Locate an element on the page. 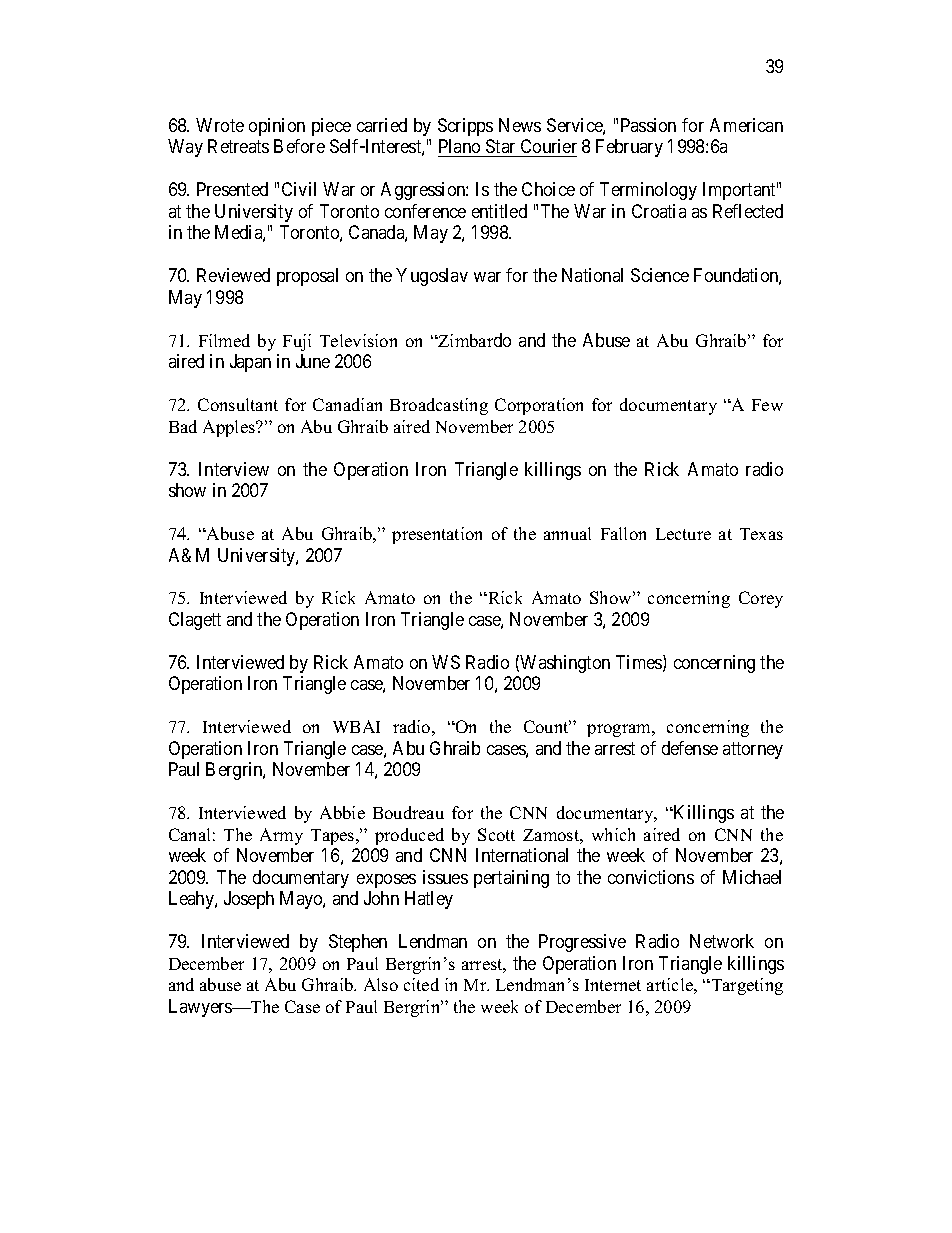 This image has height=1233, width=952. Network is located at coordinates (722, 941).
